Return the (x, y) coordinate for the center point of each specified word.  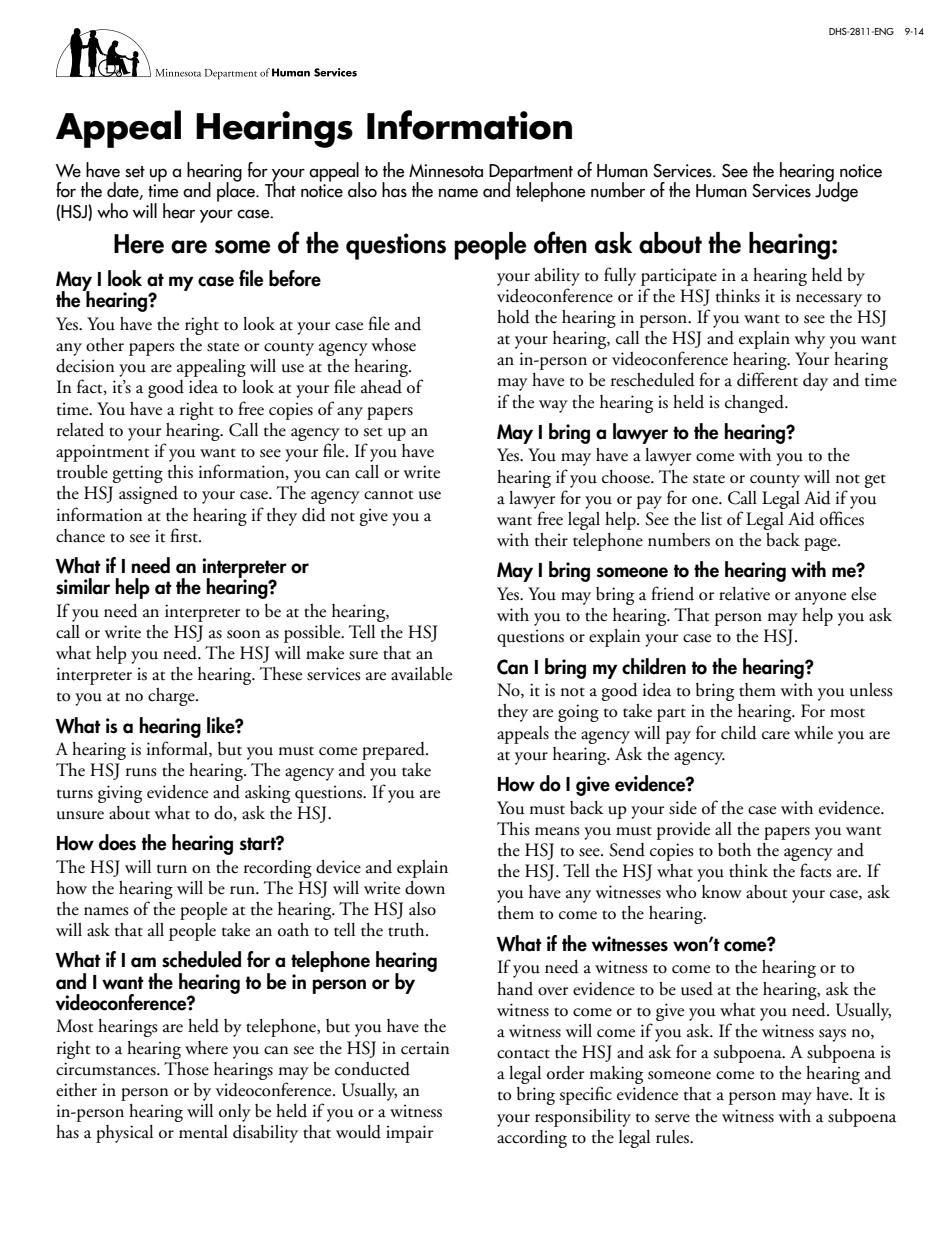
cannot (388, 495)
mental (203, 1132)
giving (120, 794)
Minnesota (446, 171)
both (734, 850)
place (237, 191)
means (557, 831)
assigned (148, 495)
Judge (836, 191)
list (711, 519)
